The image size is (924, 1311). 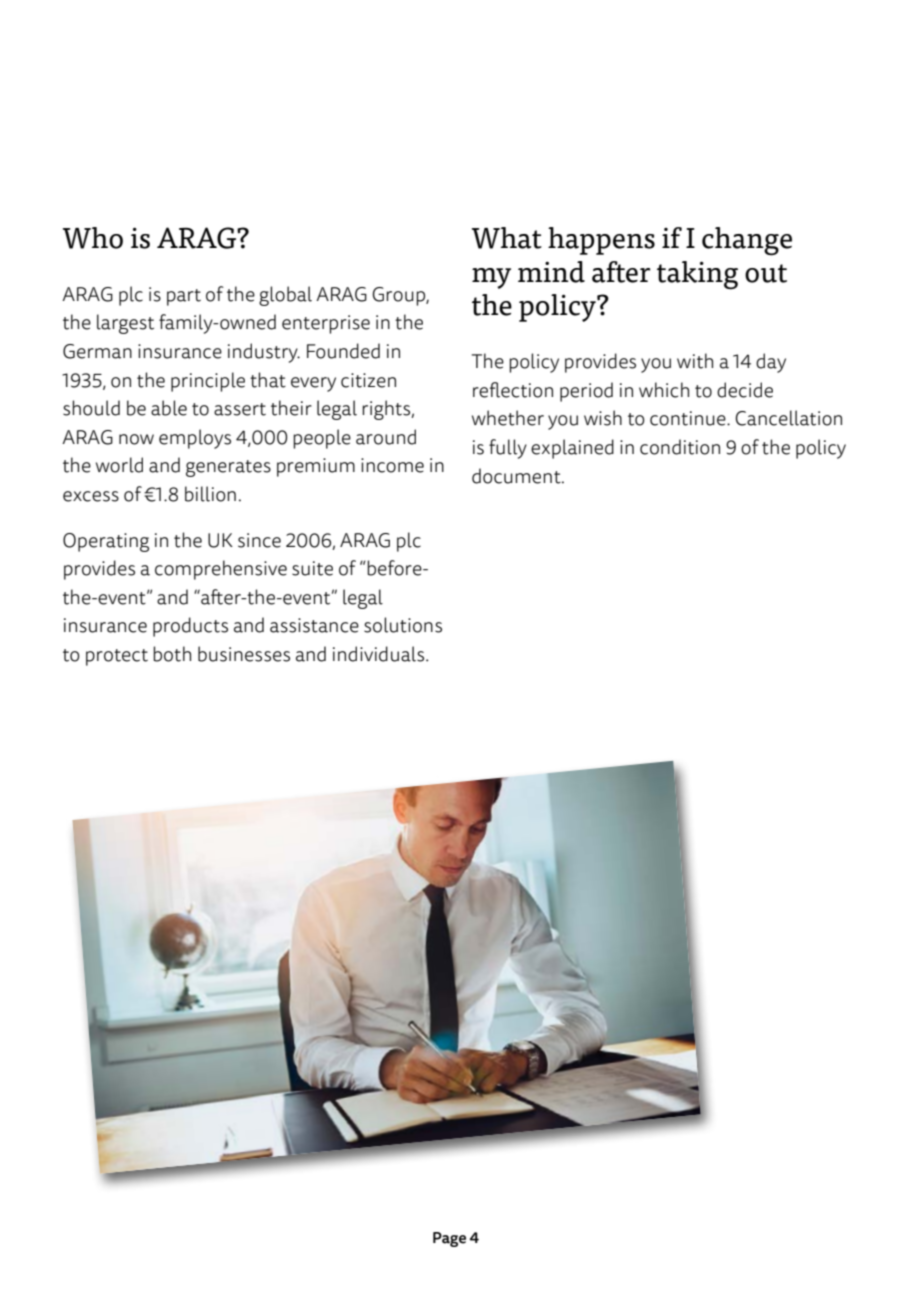 I want to click on part, so click(x=184, y=297).
